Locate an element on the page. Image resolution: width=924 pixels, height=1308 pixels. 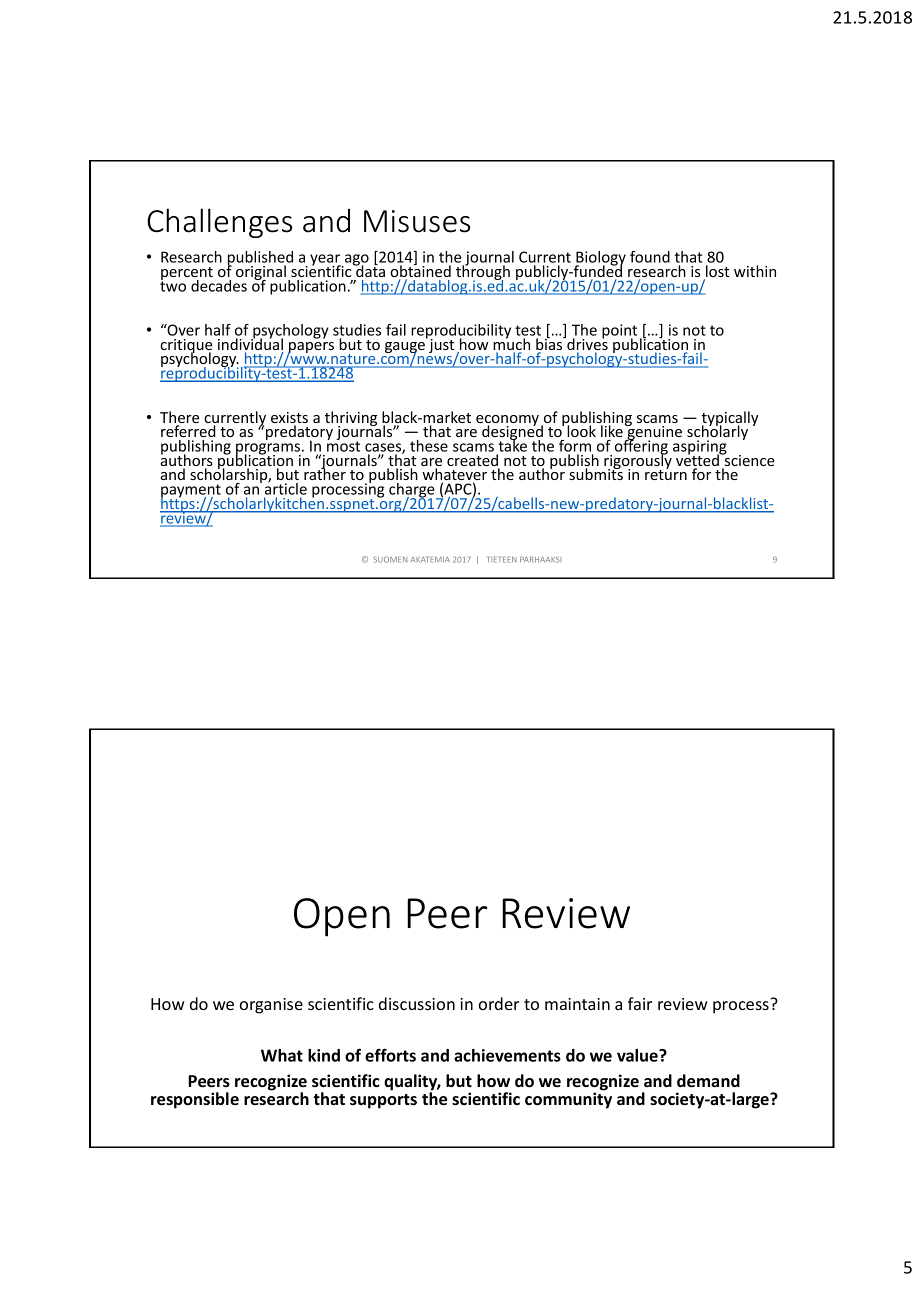
these is located at coordinates (429, 446).
